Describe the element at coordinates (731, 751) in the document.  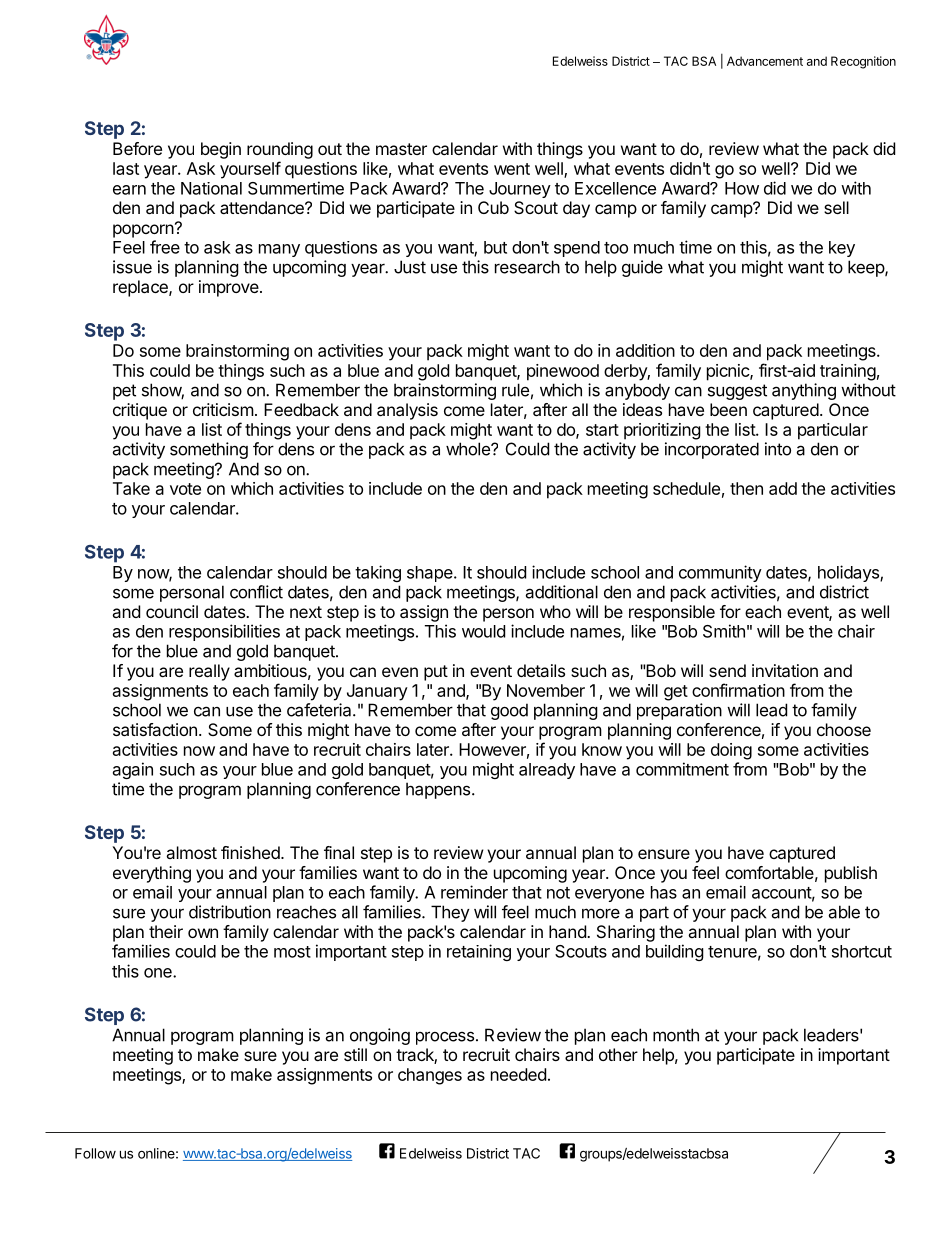
I see `doing` at that location.
